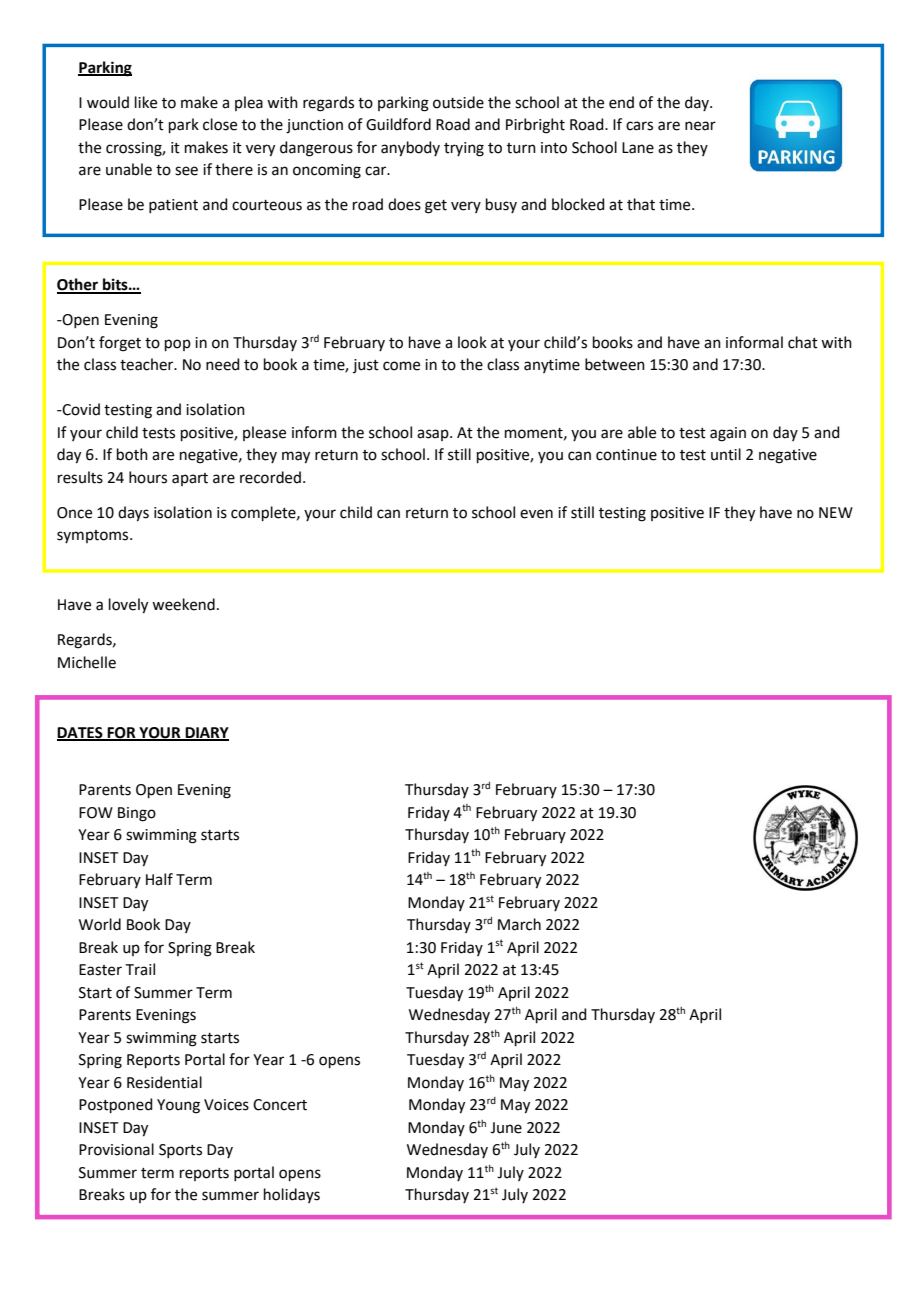 This screenshot has height=1308, width=924. What do you see at coordinates (178, 1106) in the screenshot?
I see `Young` at bounding box center [178, 1106].
